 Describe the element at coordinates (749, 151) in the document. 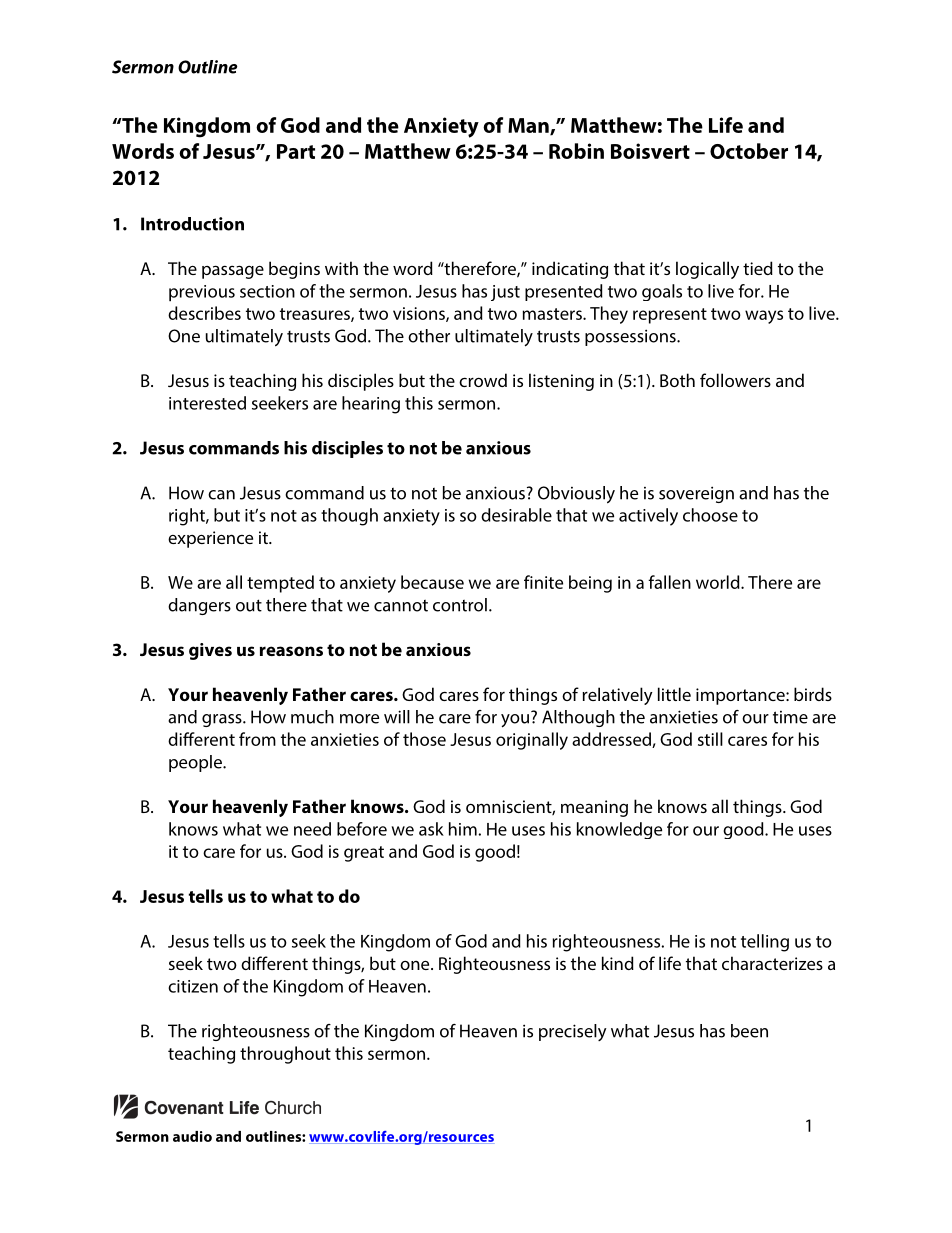

I see `October` at that location.
